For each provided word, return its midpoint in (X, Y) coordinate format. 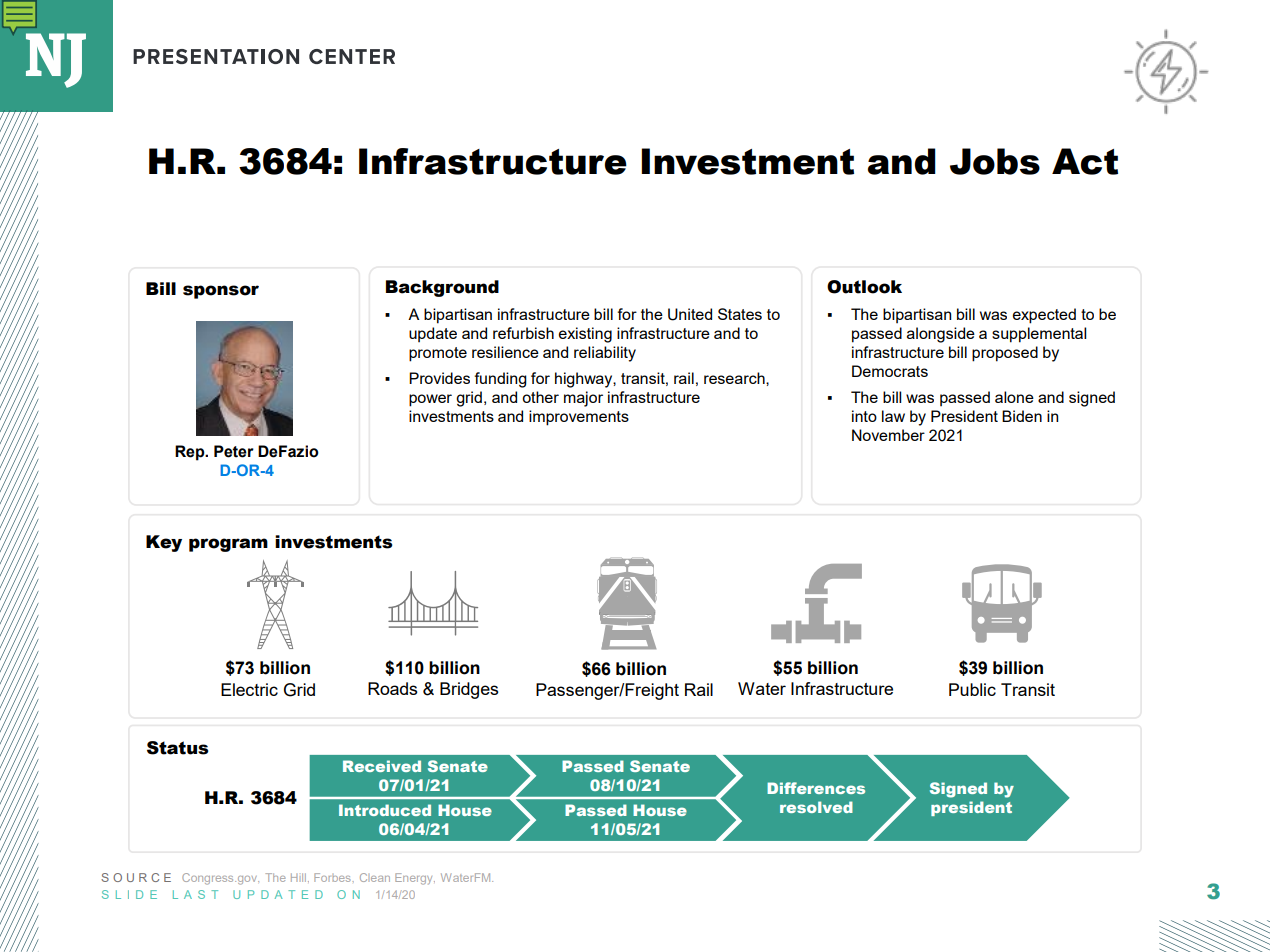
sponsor (221, 292)
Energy (415, 879)
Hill (300, 877)
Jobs (995, 161)
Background (442, 288)
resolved (816, 807)
